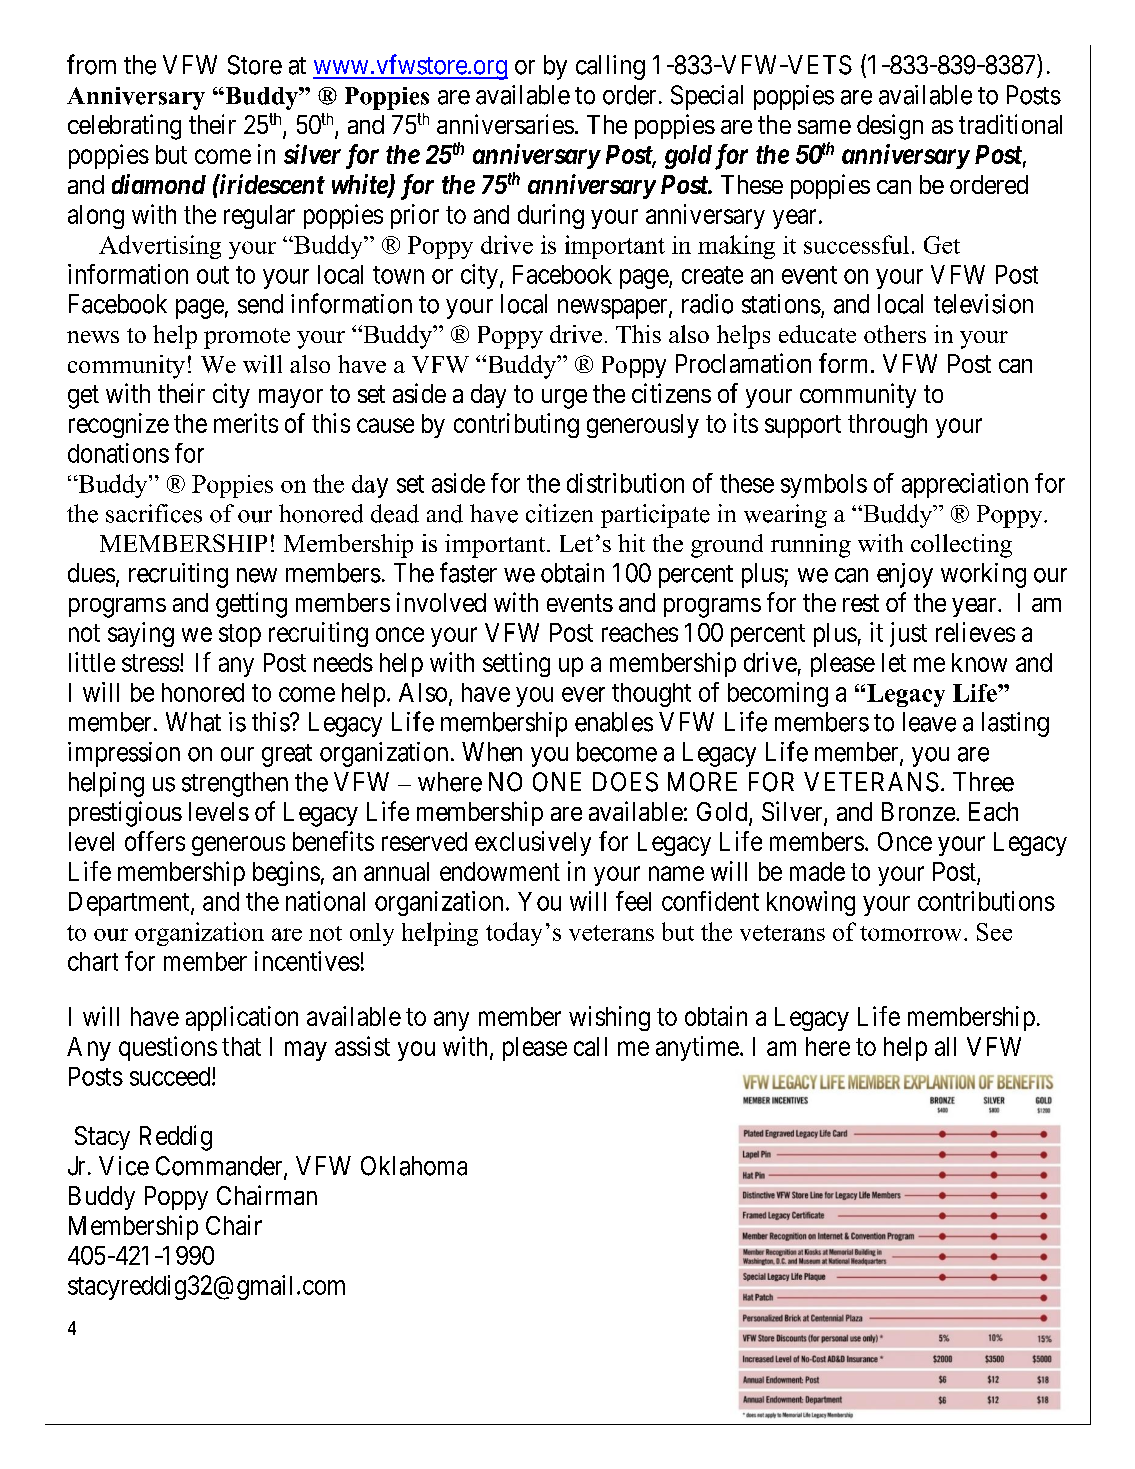 This document has width=1135, height=1469. What do you see at coordinates (414, 1166) in the document?
I see `Oklahoma` at bounding box center [414, 1166].
